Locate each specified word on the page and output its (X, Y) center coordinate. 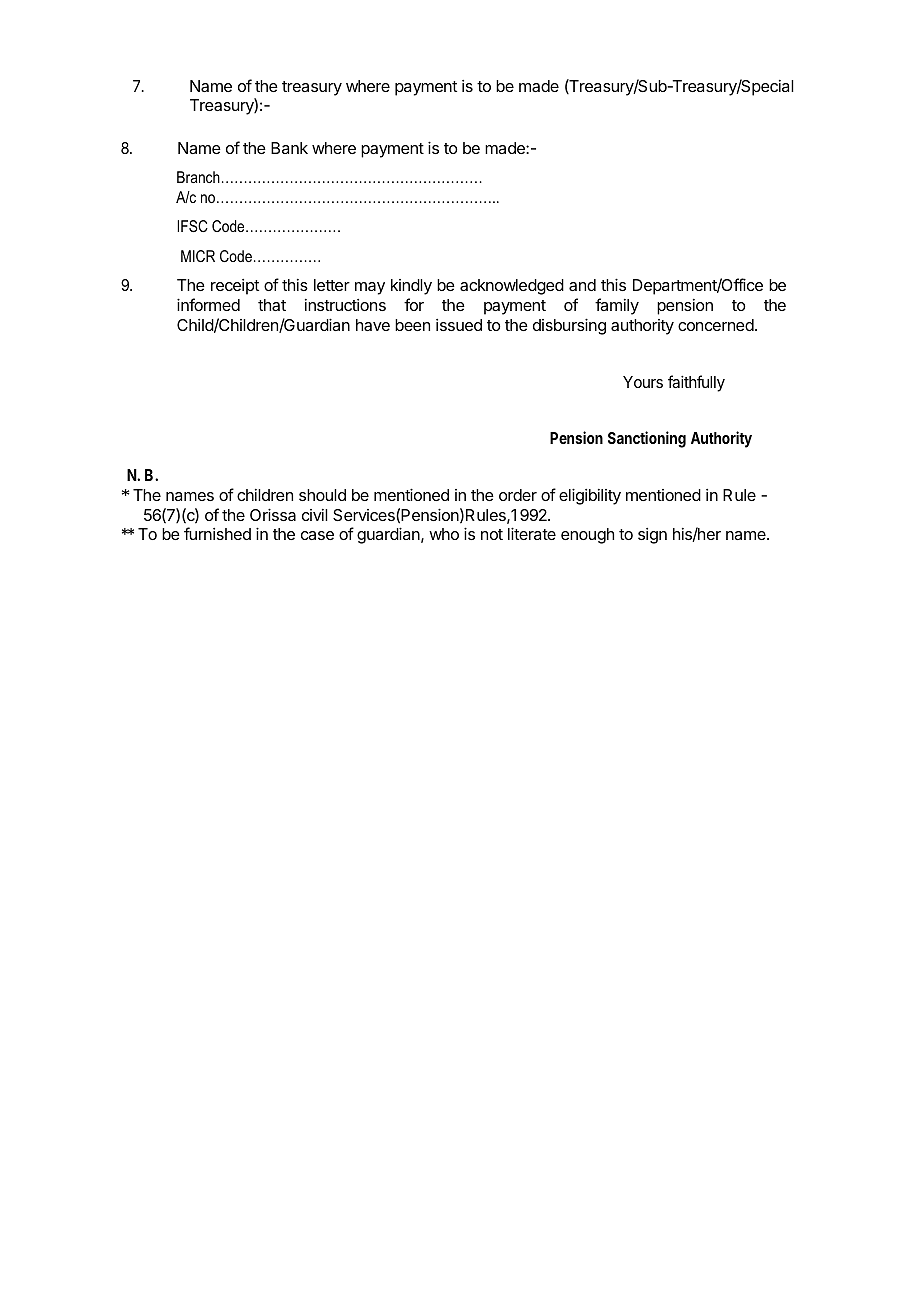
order (518, 495)
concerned (716, 325)
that (272, 305)
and (582, 285)
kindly (411, 287)
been (412, 325)
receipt (235, 287)
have (373, 325)
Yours (643, 382)
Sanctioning (647, 439)
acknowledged (512, 287)
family (617, 306)
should (322, 495)
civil (315, 515)
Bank (289, 148)
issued (459, 325)
